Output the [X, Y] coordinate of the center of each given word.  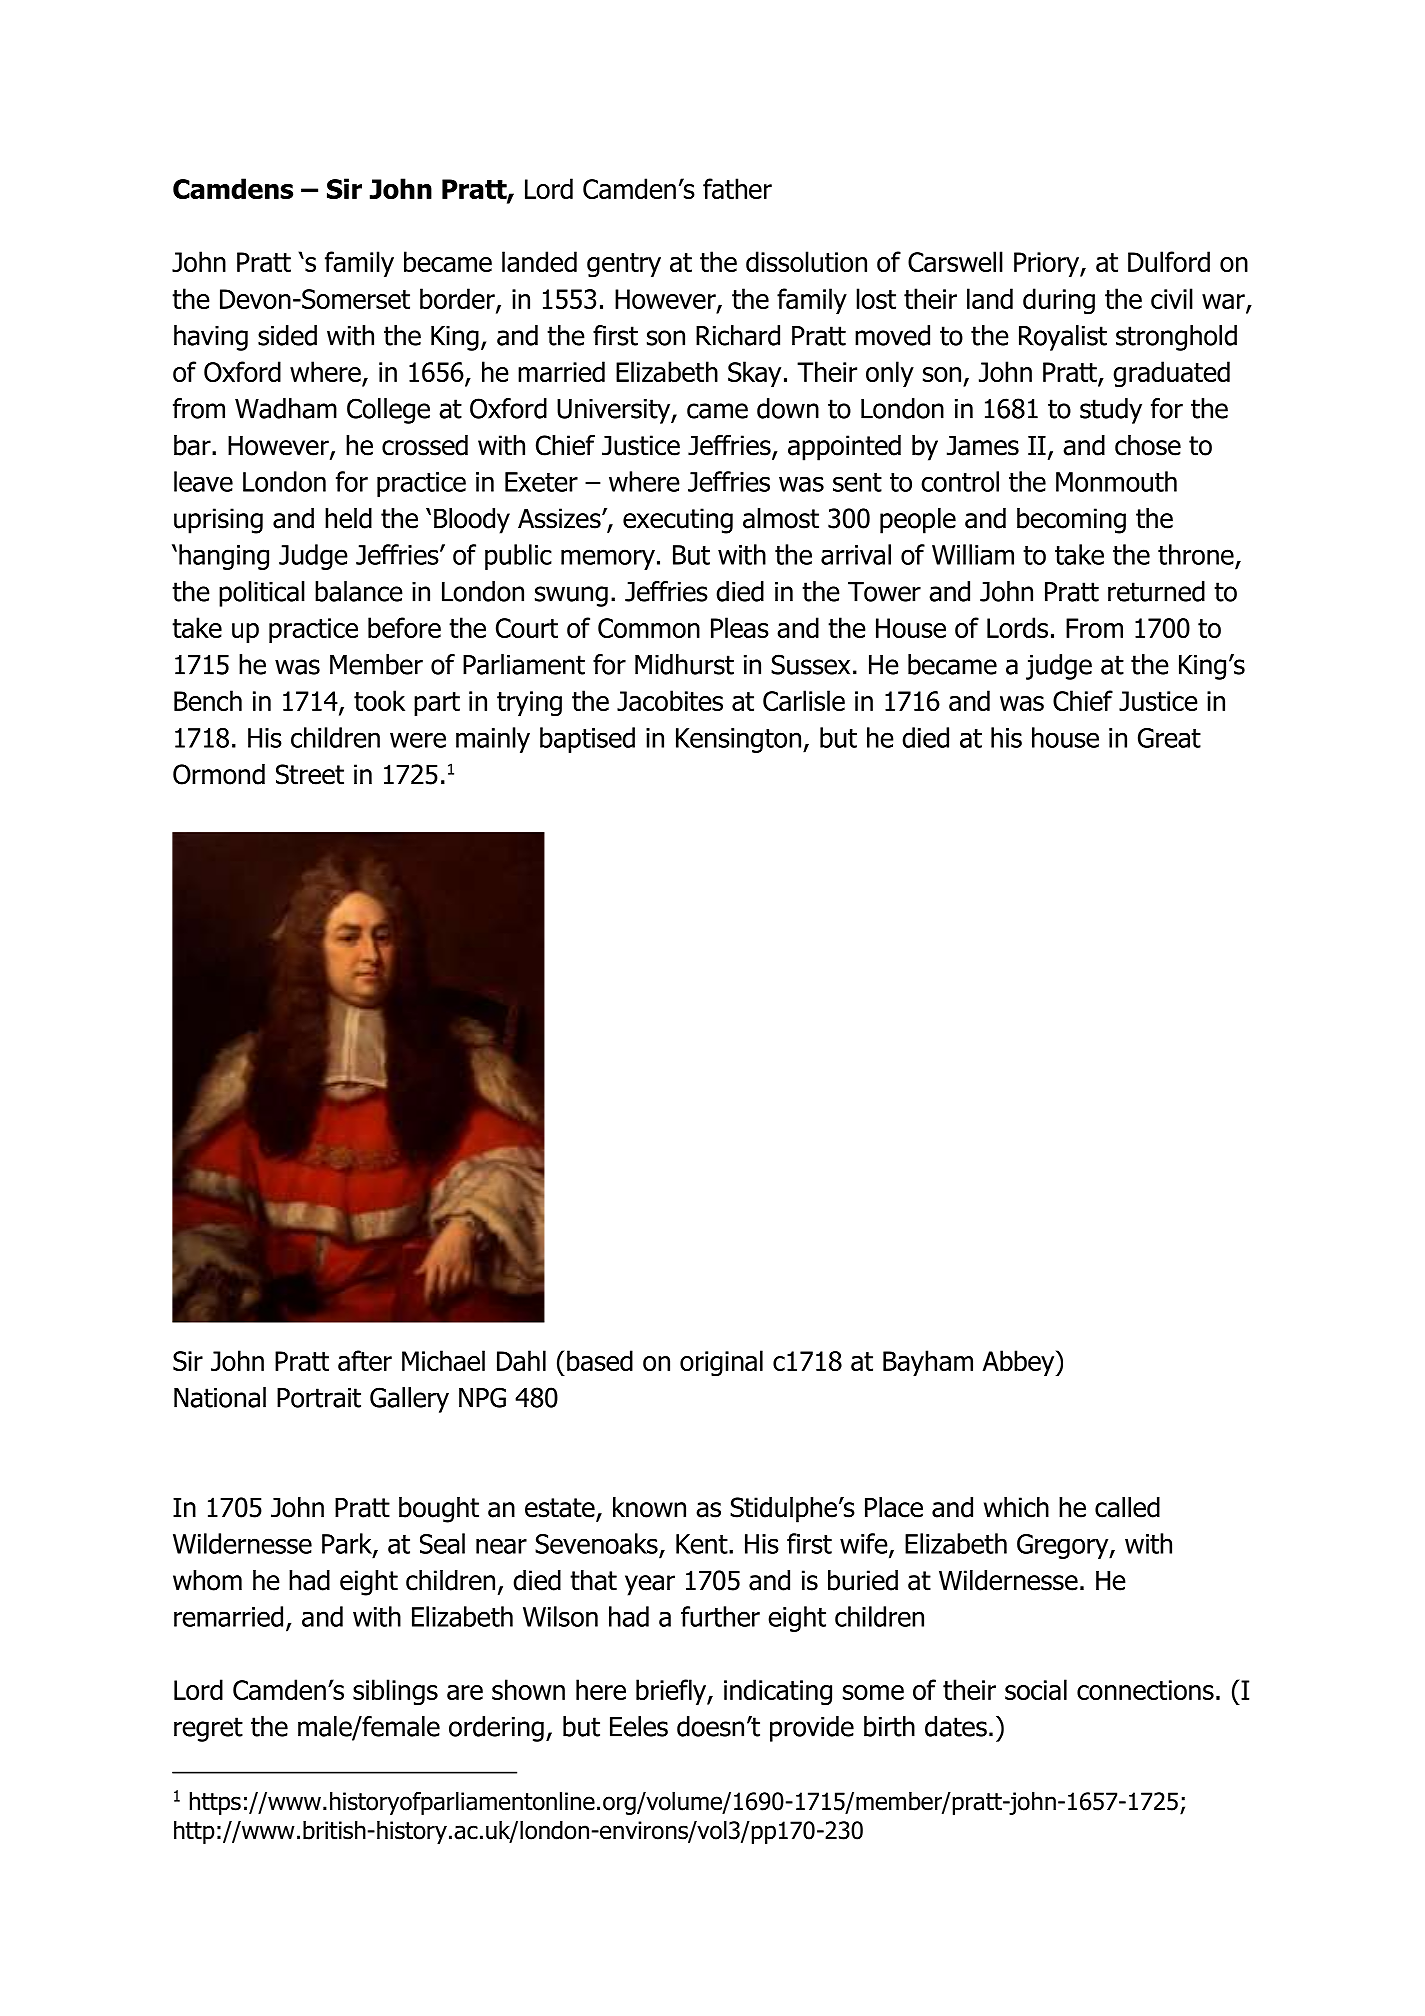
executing [678, 521]
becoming [1071, 521]
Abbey [1020, 1363]
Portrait [319, 1398]
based [600, 1360]
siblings [395, 1692]
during [1059, 301]
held [348, 518]
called [1127, 1507]
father [737, 188]
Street [310, 774]
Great [1169, 738]
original [721, 1363]
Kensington [738, 740]
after [365, 1360]
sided [287, 335]
